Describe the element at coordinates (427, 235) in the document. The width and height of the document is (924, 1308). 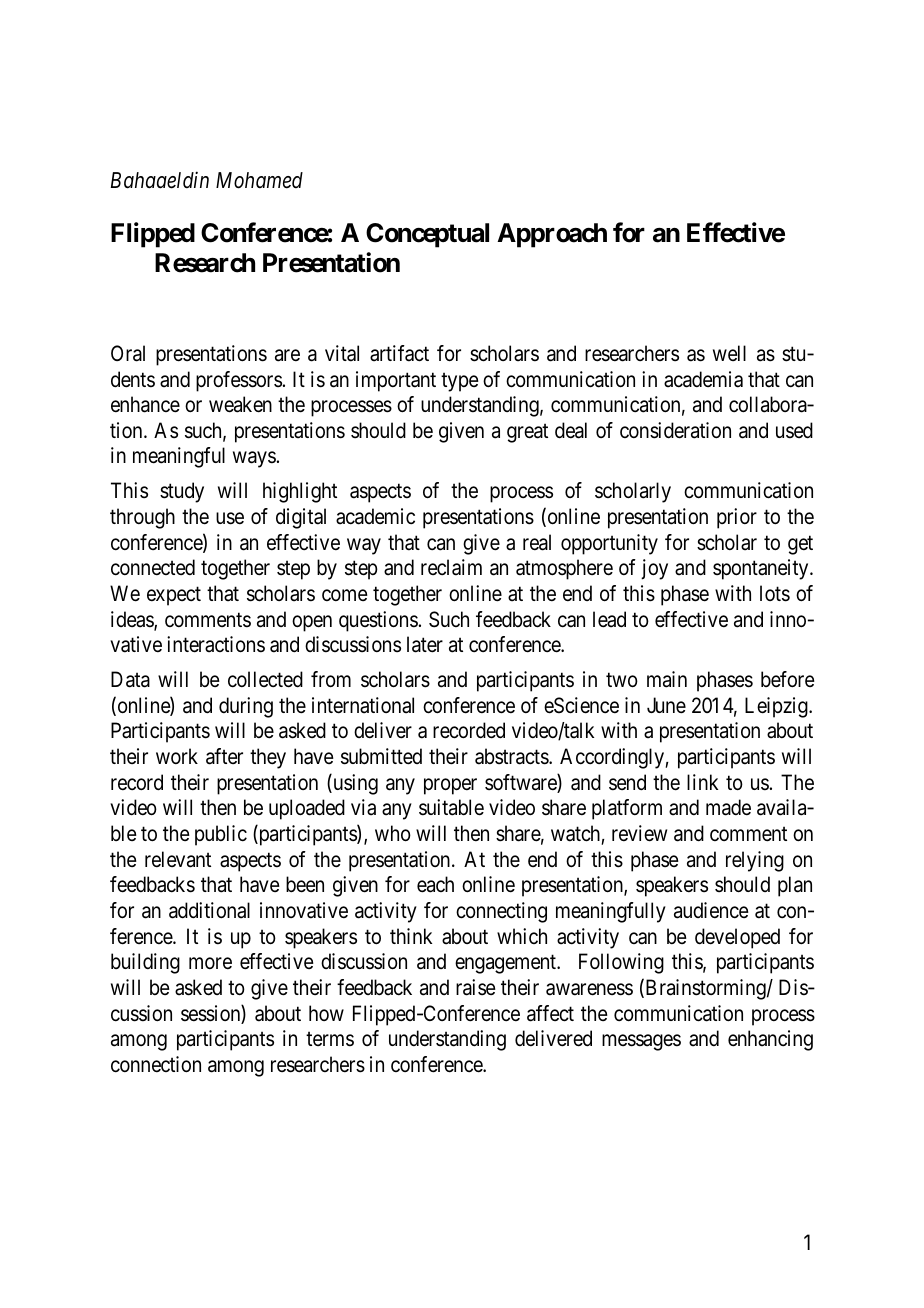
I see `Conceptual` at that location.
